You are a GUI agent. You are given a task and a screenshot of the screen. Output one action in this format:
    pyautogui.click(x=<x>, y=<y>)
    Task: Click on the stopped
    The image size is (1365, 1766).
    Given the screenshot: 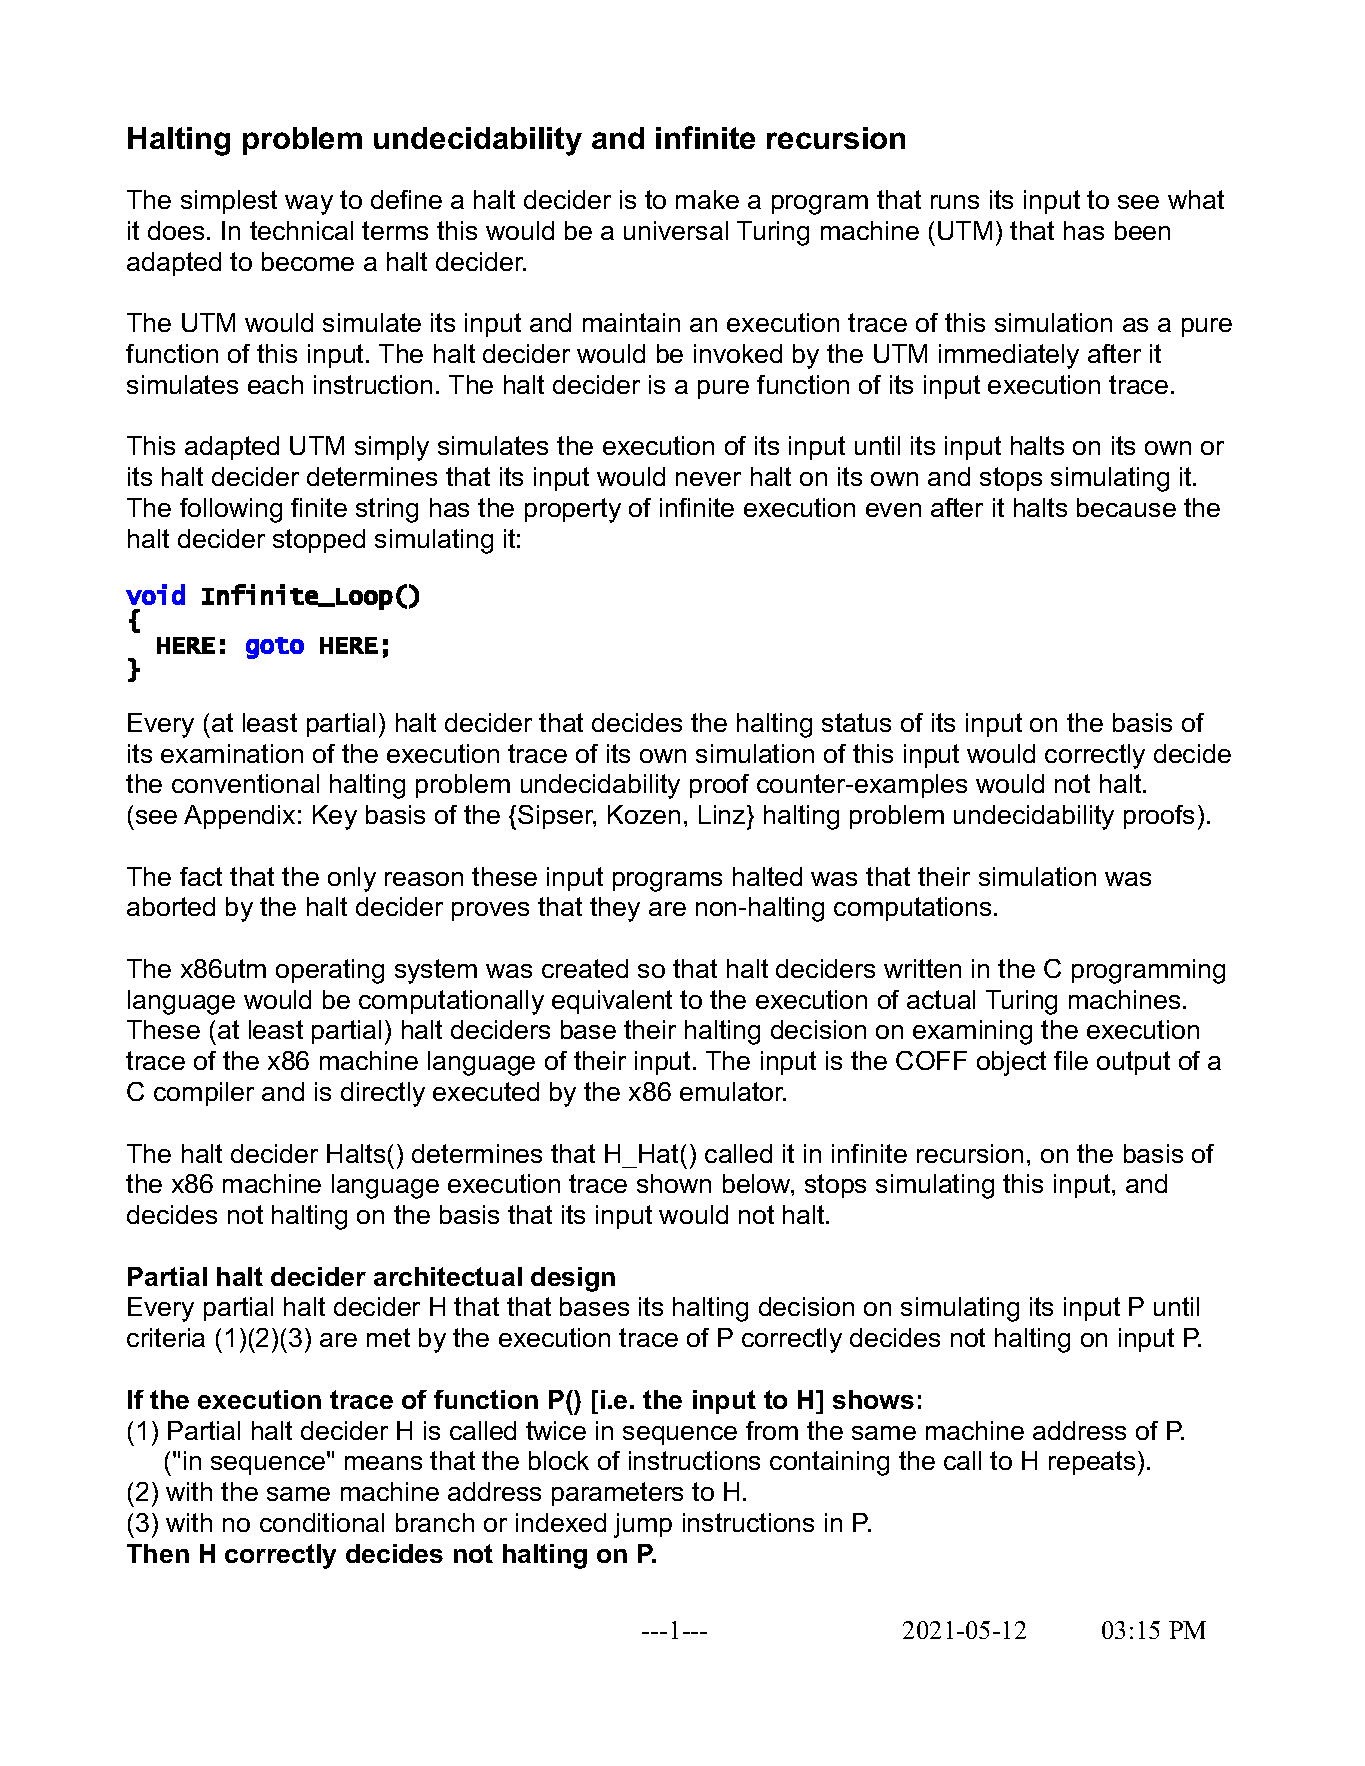 What is the action you would take?
    pyautogui.click(x=319, y=541)
